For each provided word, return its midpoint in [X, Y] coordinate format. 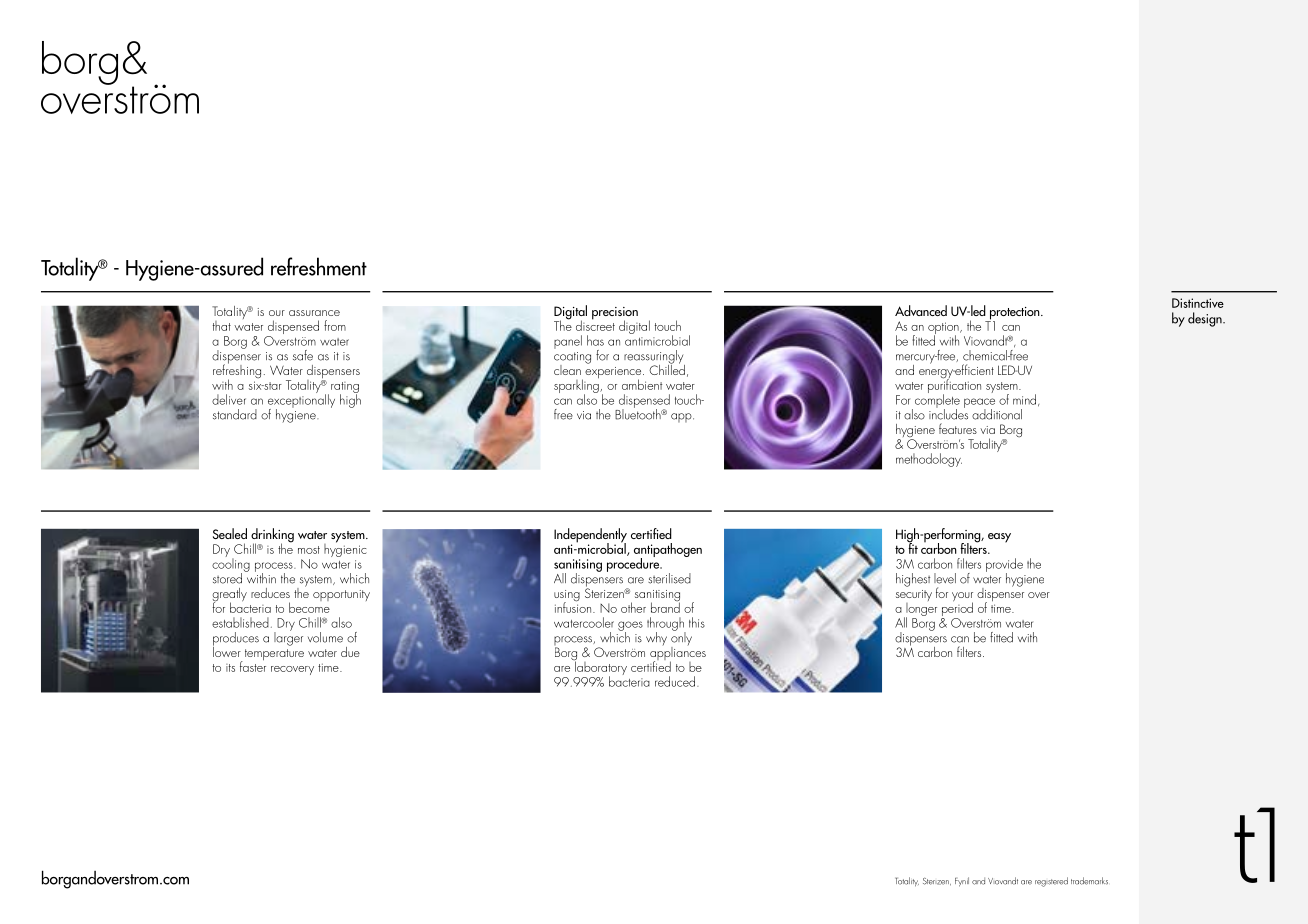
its [230, 668]
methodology [929, 460]
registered [1051, 882]
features [958, 428]
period [957, 609]
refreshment [319, 266]
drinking [272, 536]
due [350, 652]
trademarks [1089, 881]
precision [615, 314]
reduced [676, 681]
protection [1014, 314]
